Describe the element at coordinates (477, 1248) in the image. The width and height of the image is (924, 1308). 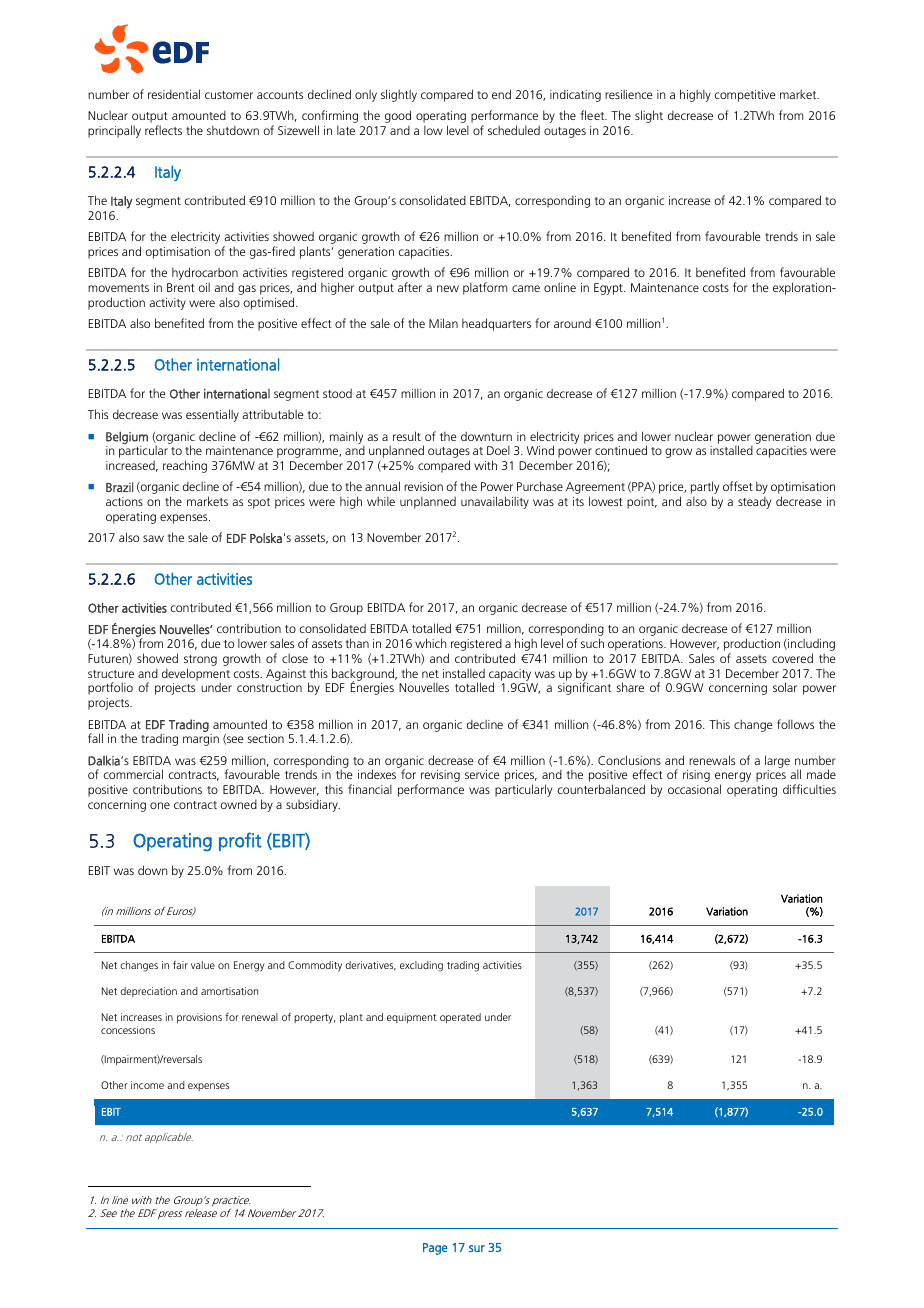
I see `sur` at that location.
